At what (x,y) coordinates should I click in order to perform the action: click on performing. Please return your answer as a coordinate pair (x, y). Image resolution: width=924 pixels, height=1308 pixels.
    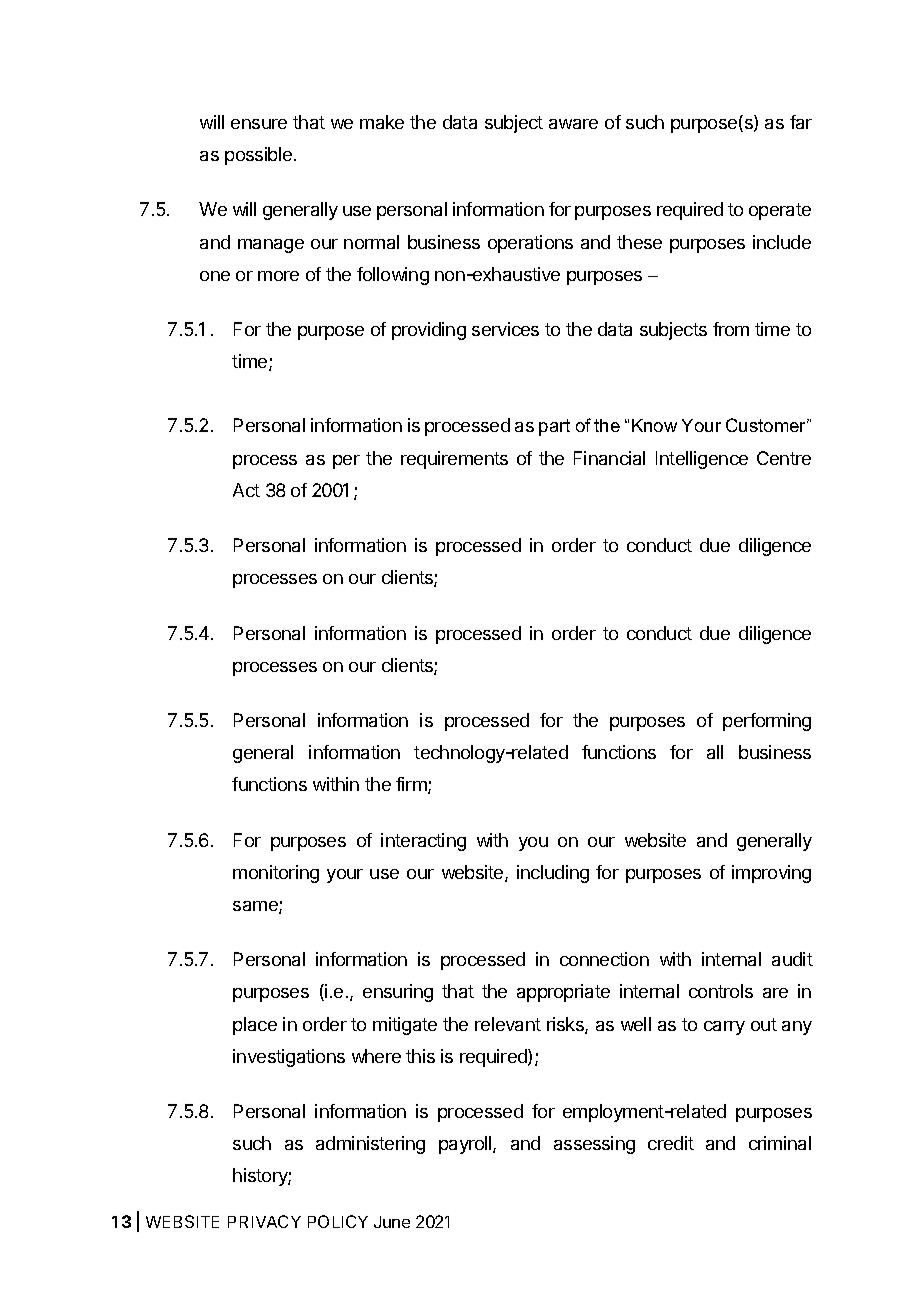
    Looking at the image, I should click on (767, 722).
